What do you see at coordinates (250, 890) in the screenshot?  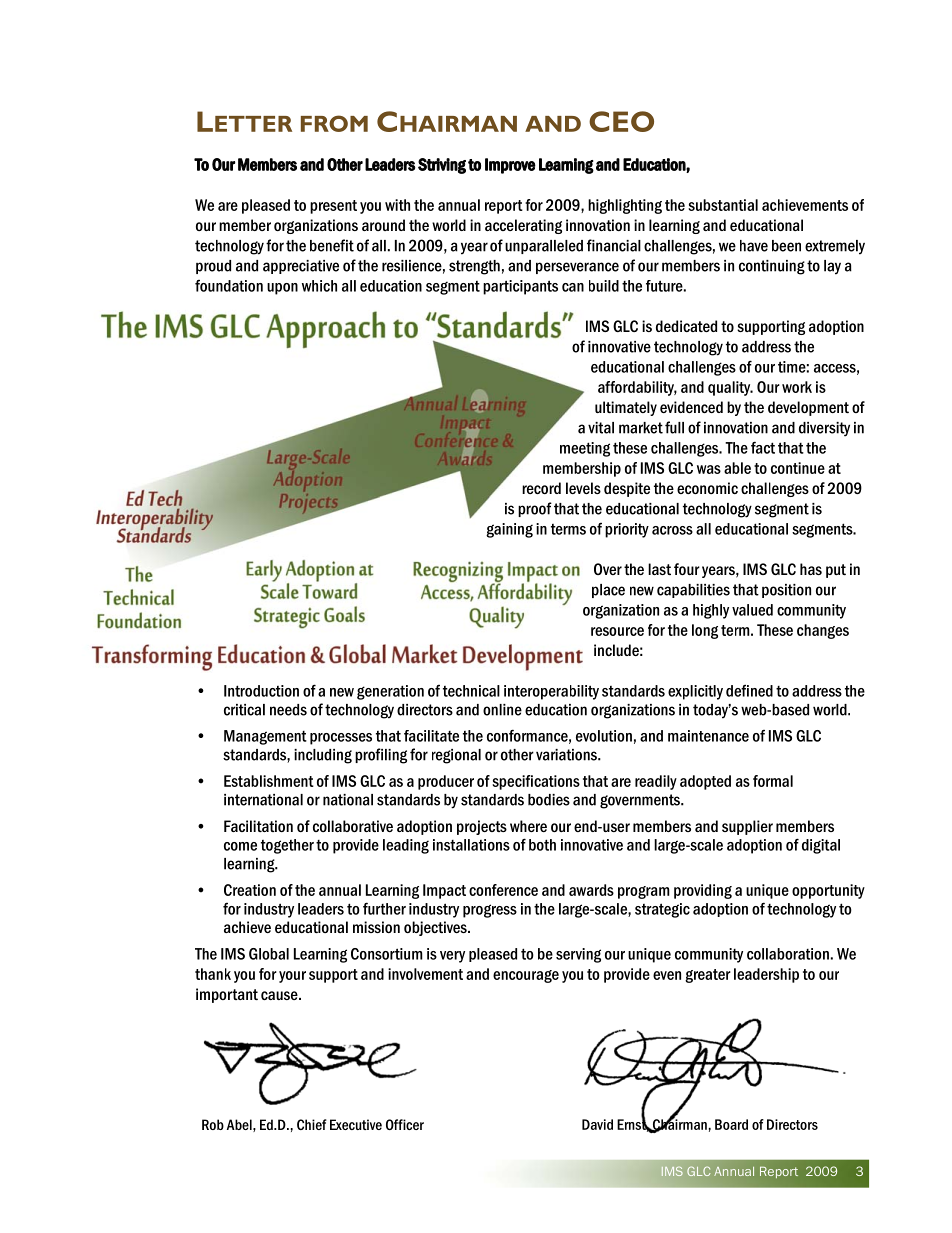 I see `Creation` at bounding box center [250, 890].
